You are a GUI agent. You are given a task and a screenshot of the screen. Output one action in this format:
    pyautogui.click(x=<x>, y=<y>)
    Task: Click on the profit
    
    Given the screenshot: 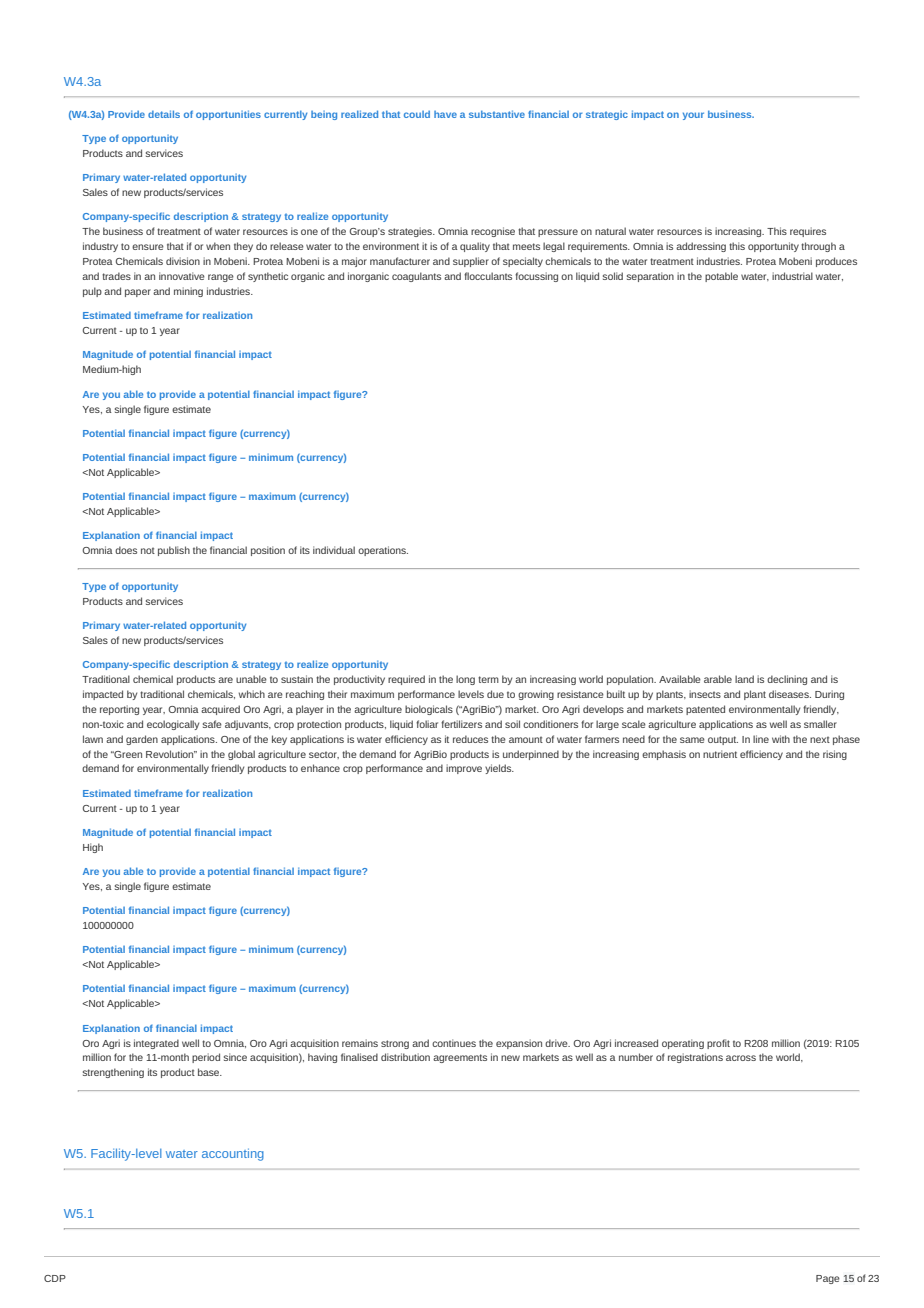 What is the action you would take?
    pyautogui.click(x=718, y=1044)
